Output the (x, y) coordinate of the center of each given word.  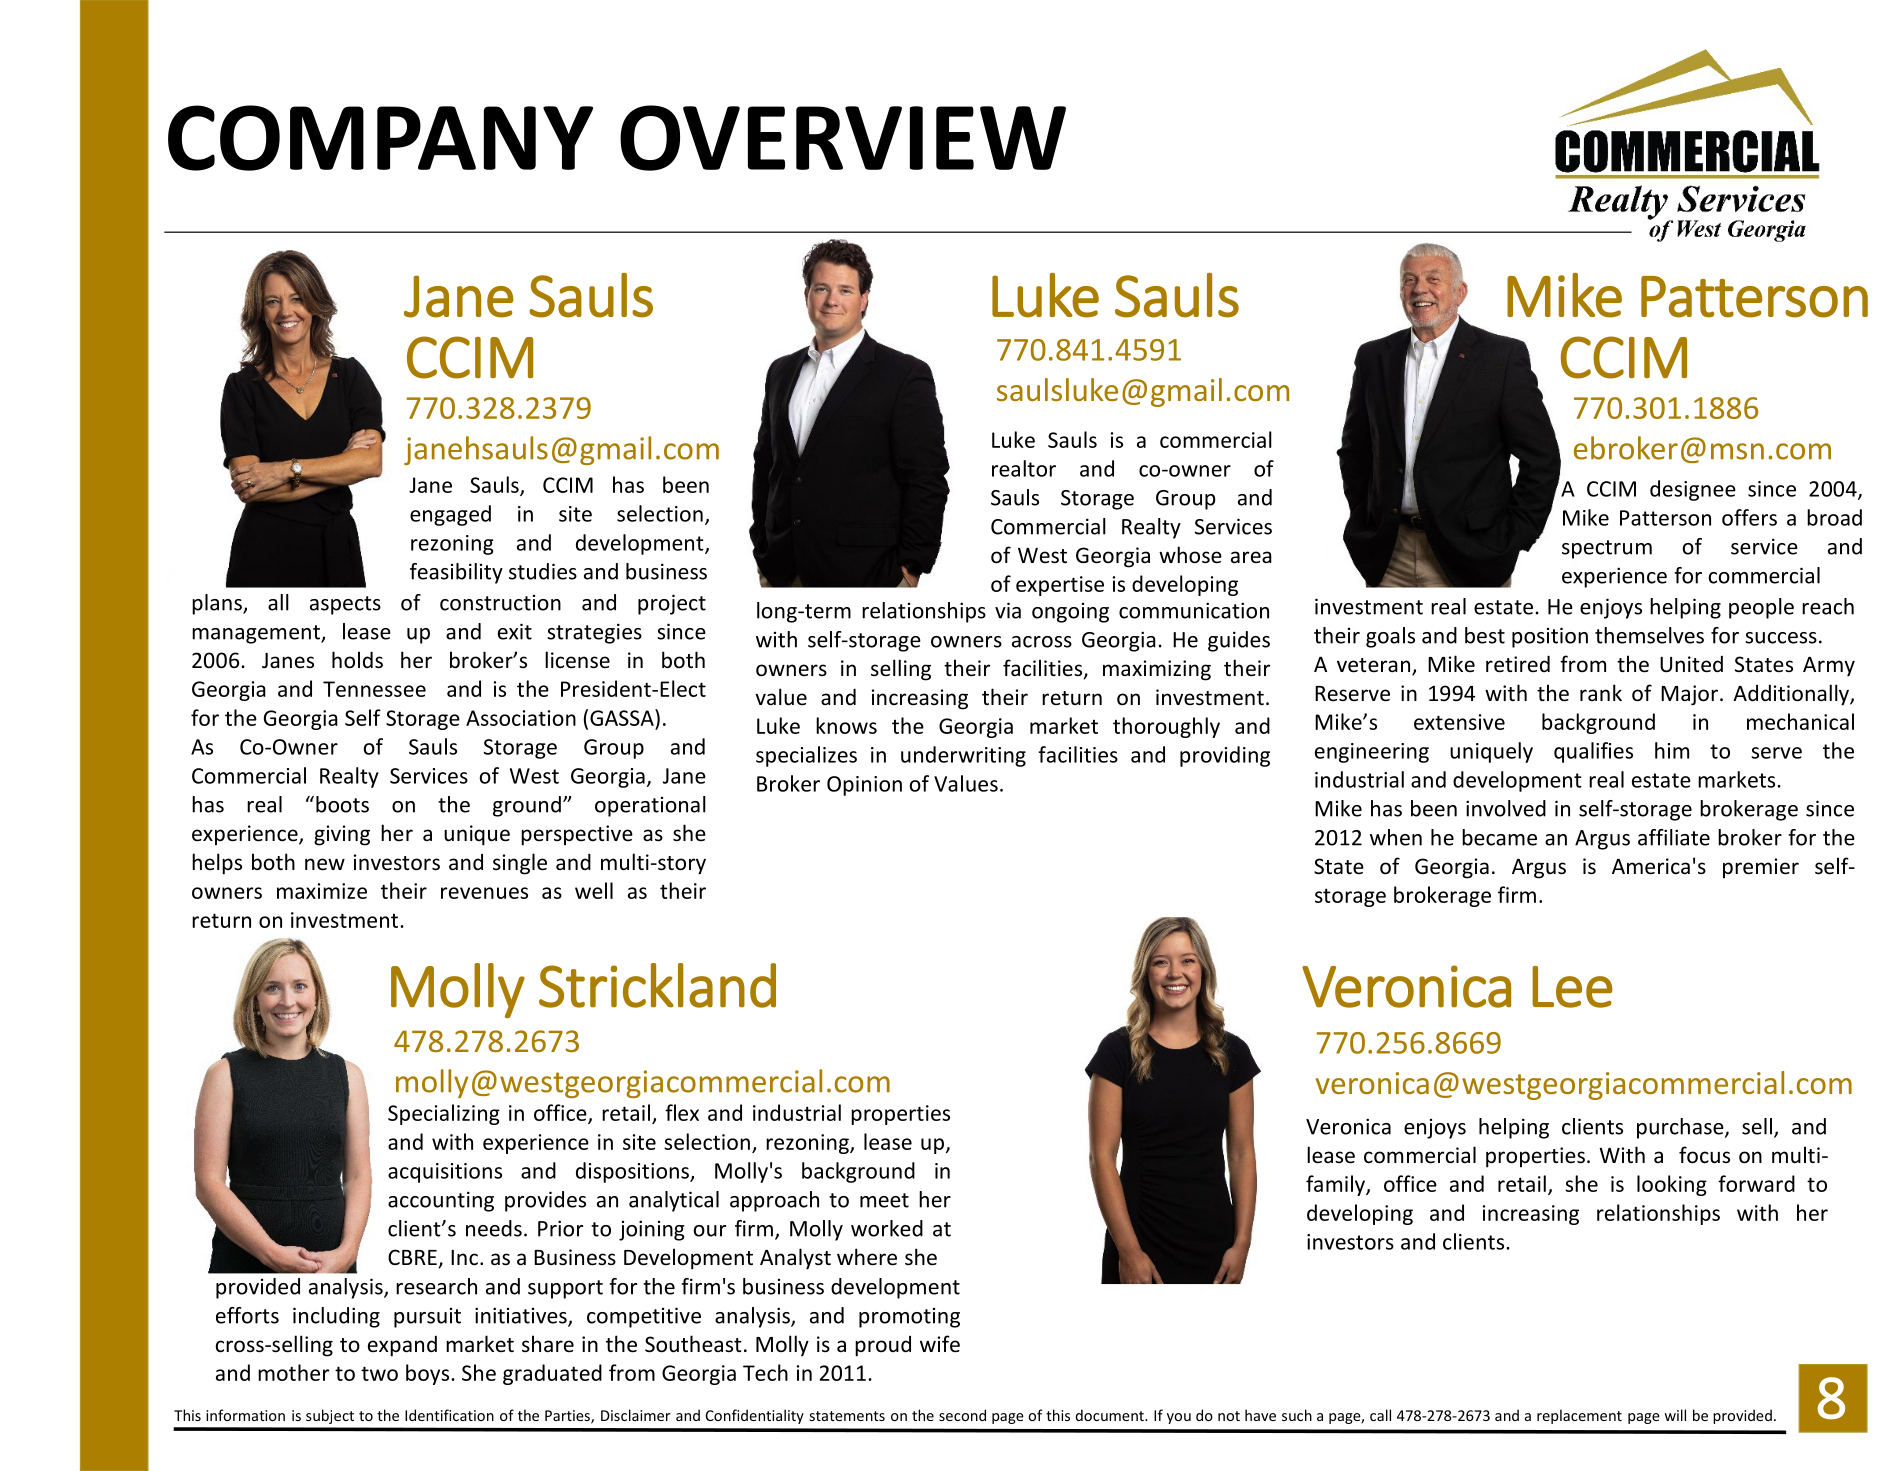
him (1672, 750)
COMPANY (380, 138)
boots (342, 804)
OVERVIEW (843, 138)
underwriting (963, 756)
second (962, 1415)
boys (429, 1374)
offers (1749, 517)
